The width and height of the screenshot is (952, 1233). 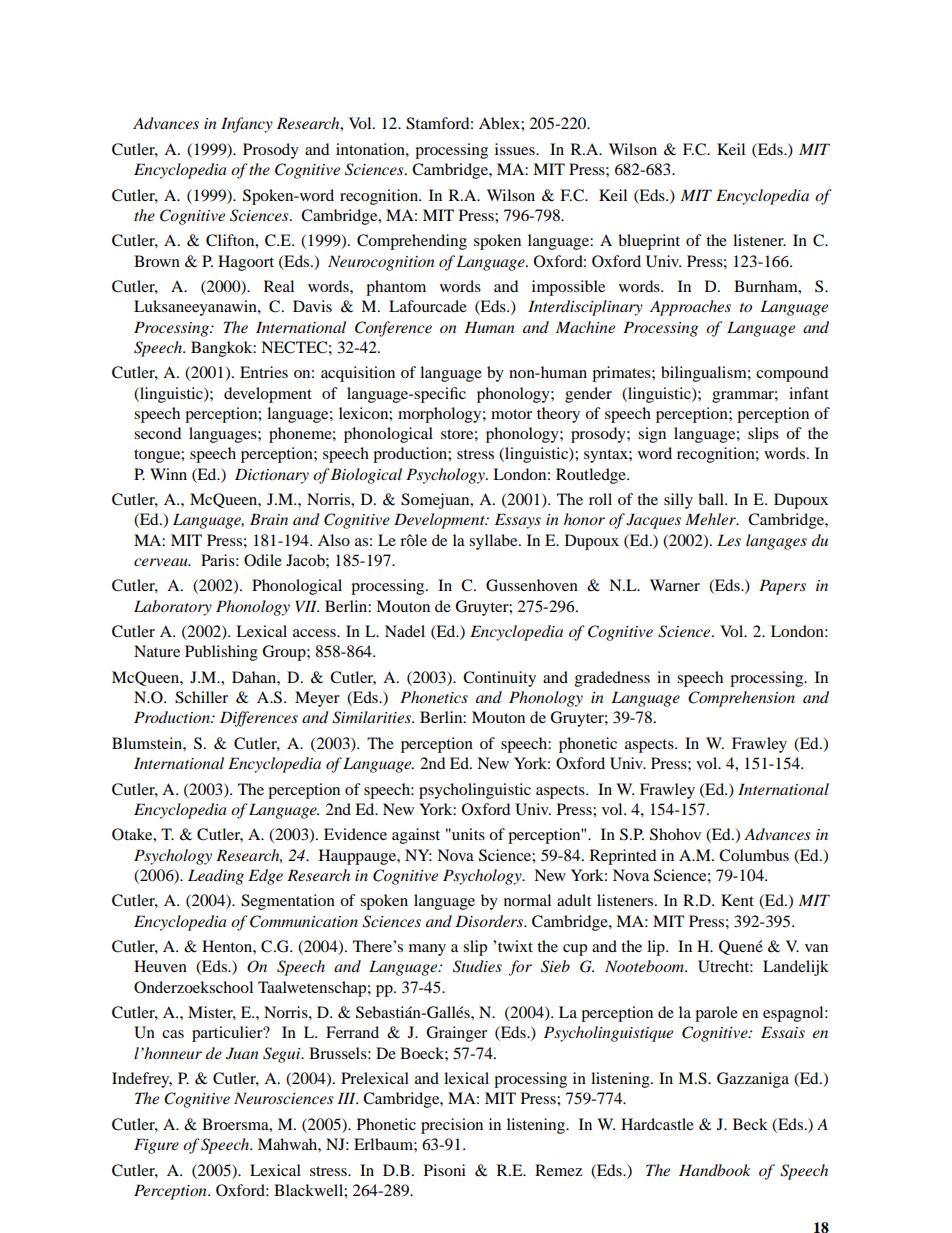 What do you see at coordinates (516, 149) in the screenshot?
I see `issues` at bounding box center [516, 149].
